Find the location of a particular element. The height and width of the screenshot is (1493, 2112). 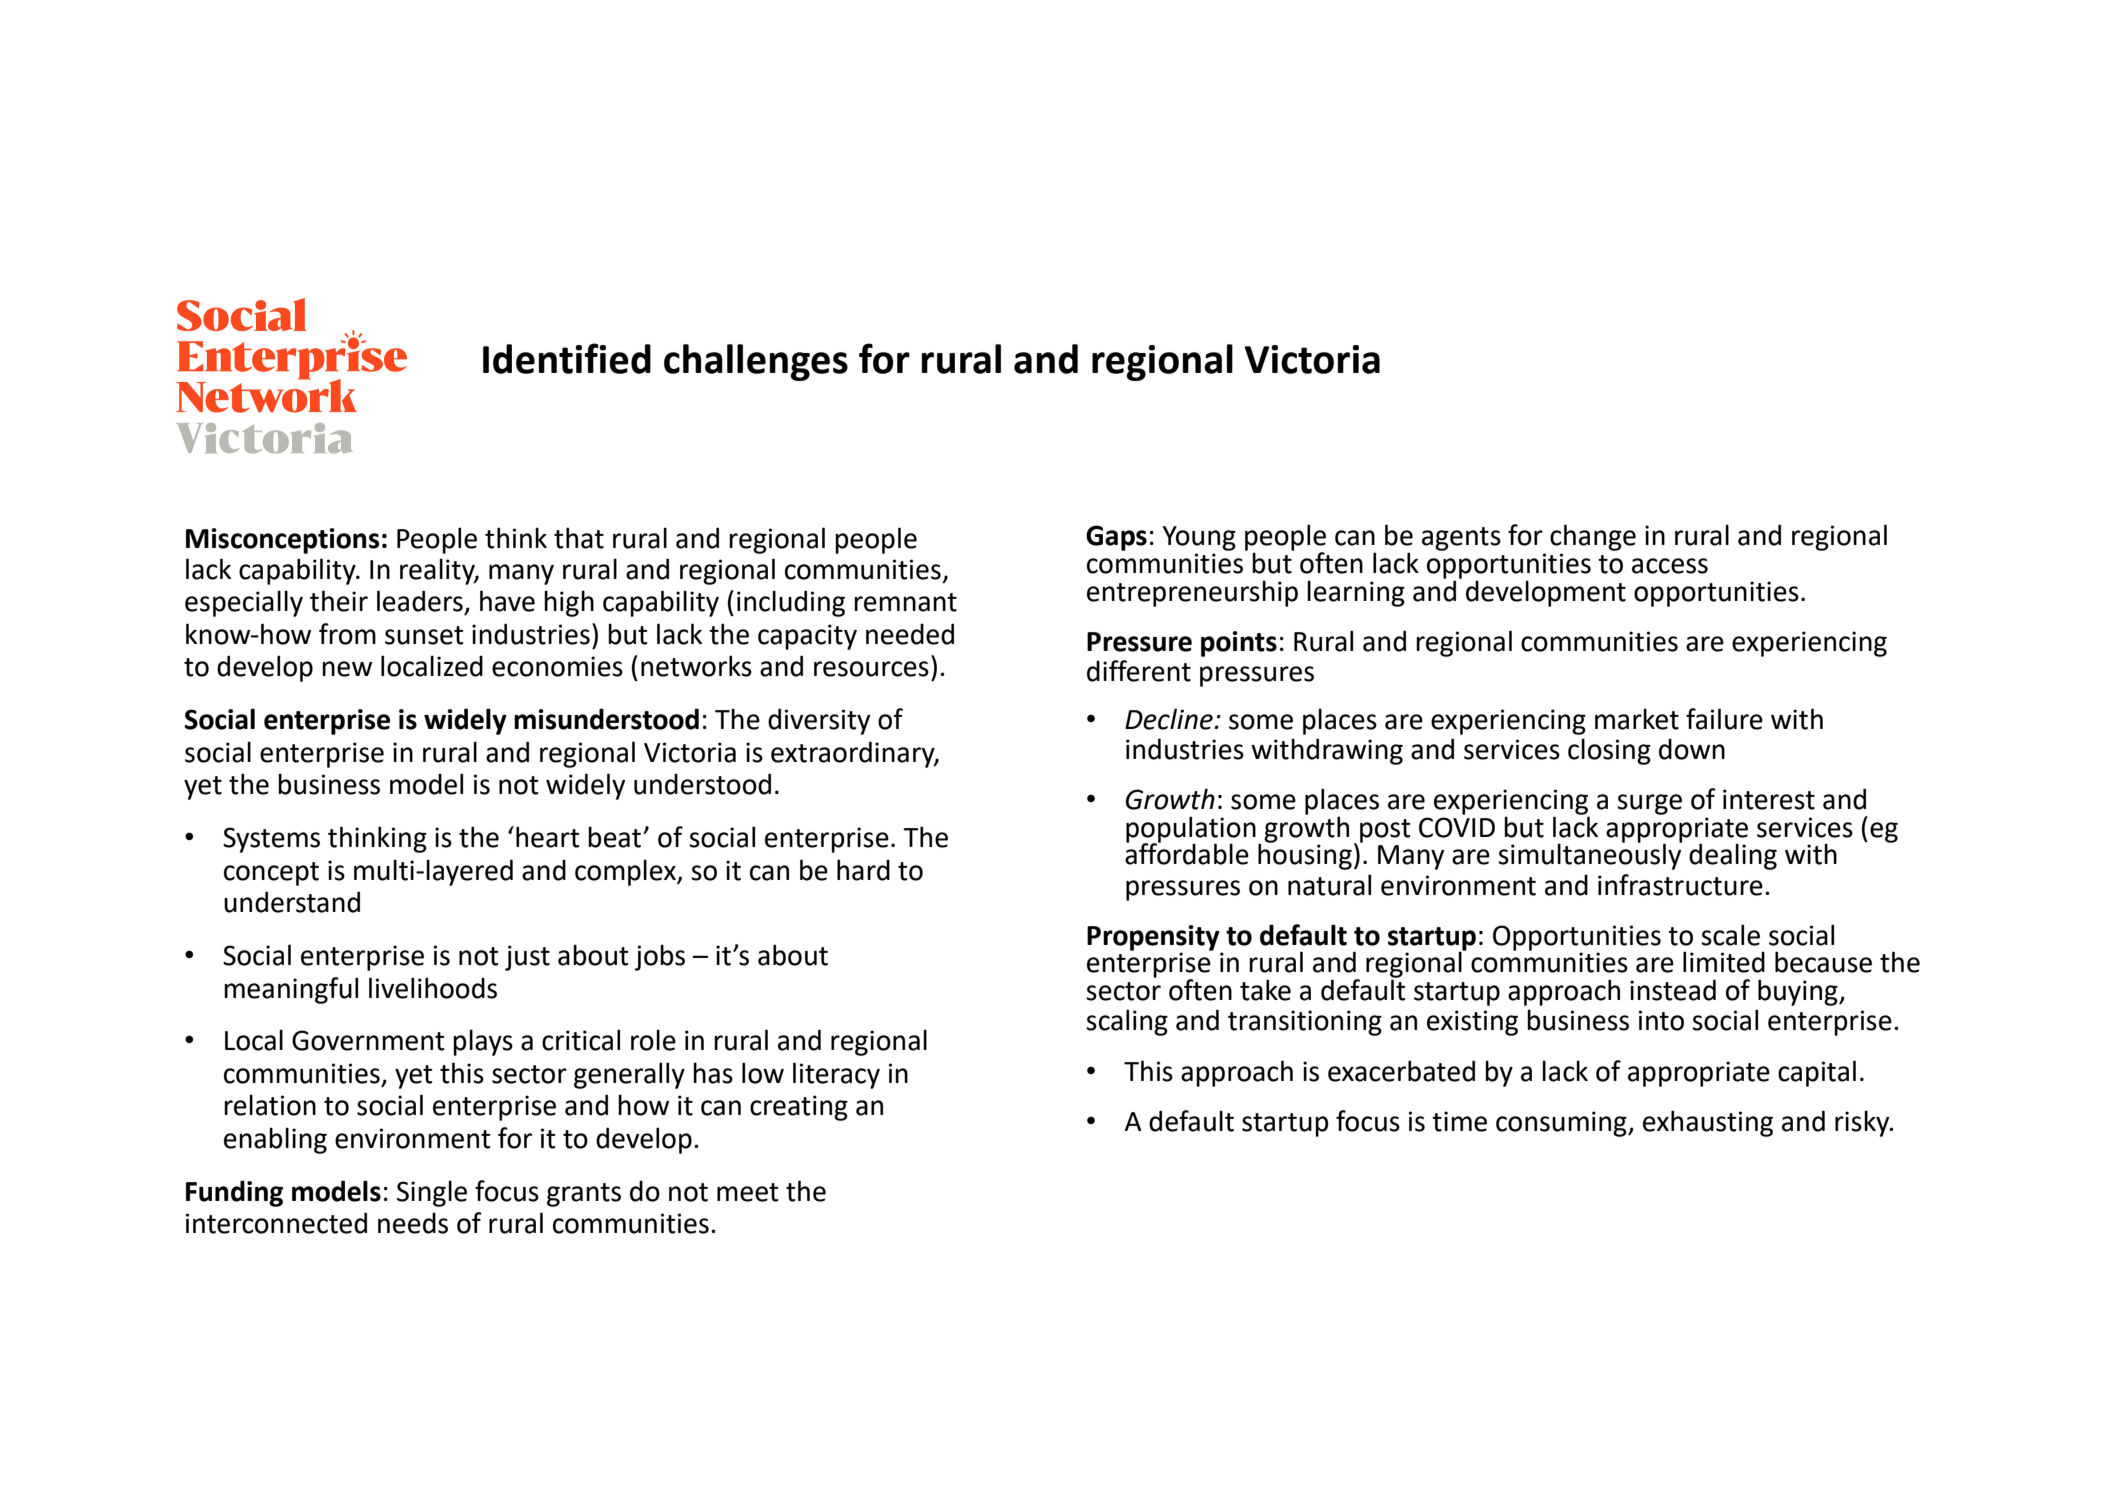

Gaps is located at coordinates (1116, 538).
